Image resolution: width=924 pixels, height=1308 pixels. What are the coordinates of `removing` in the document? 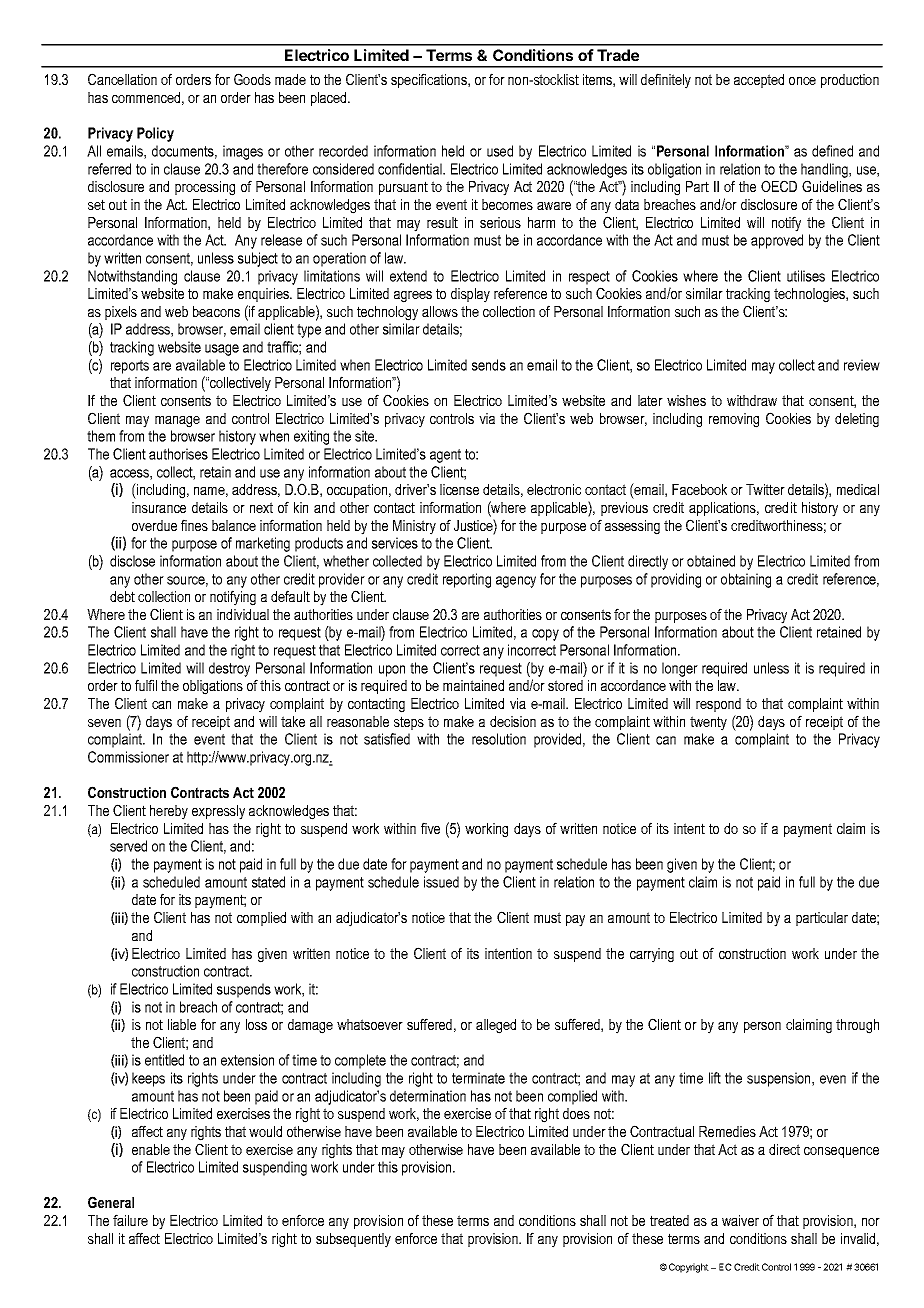 It's located at (734, 420).
